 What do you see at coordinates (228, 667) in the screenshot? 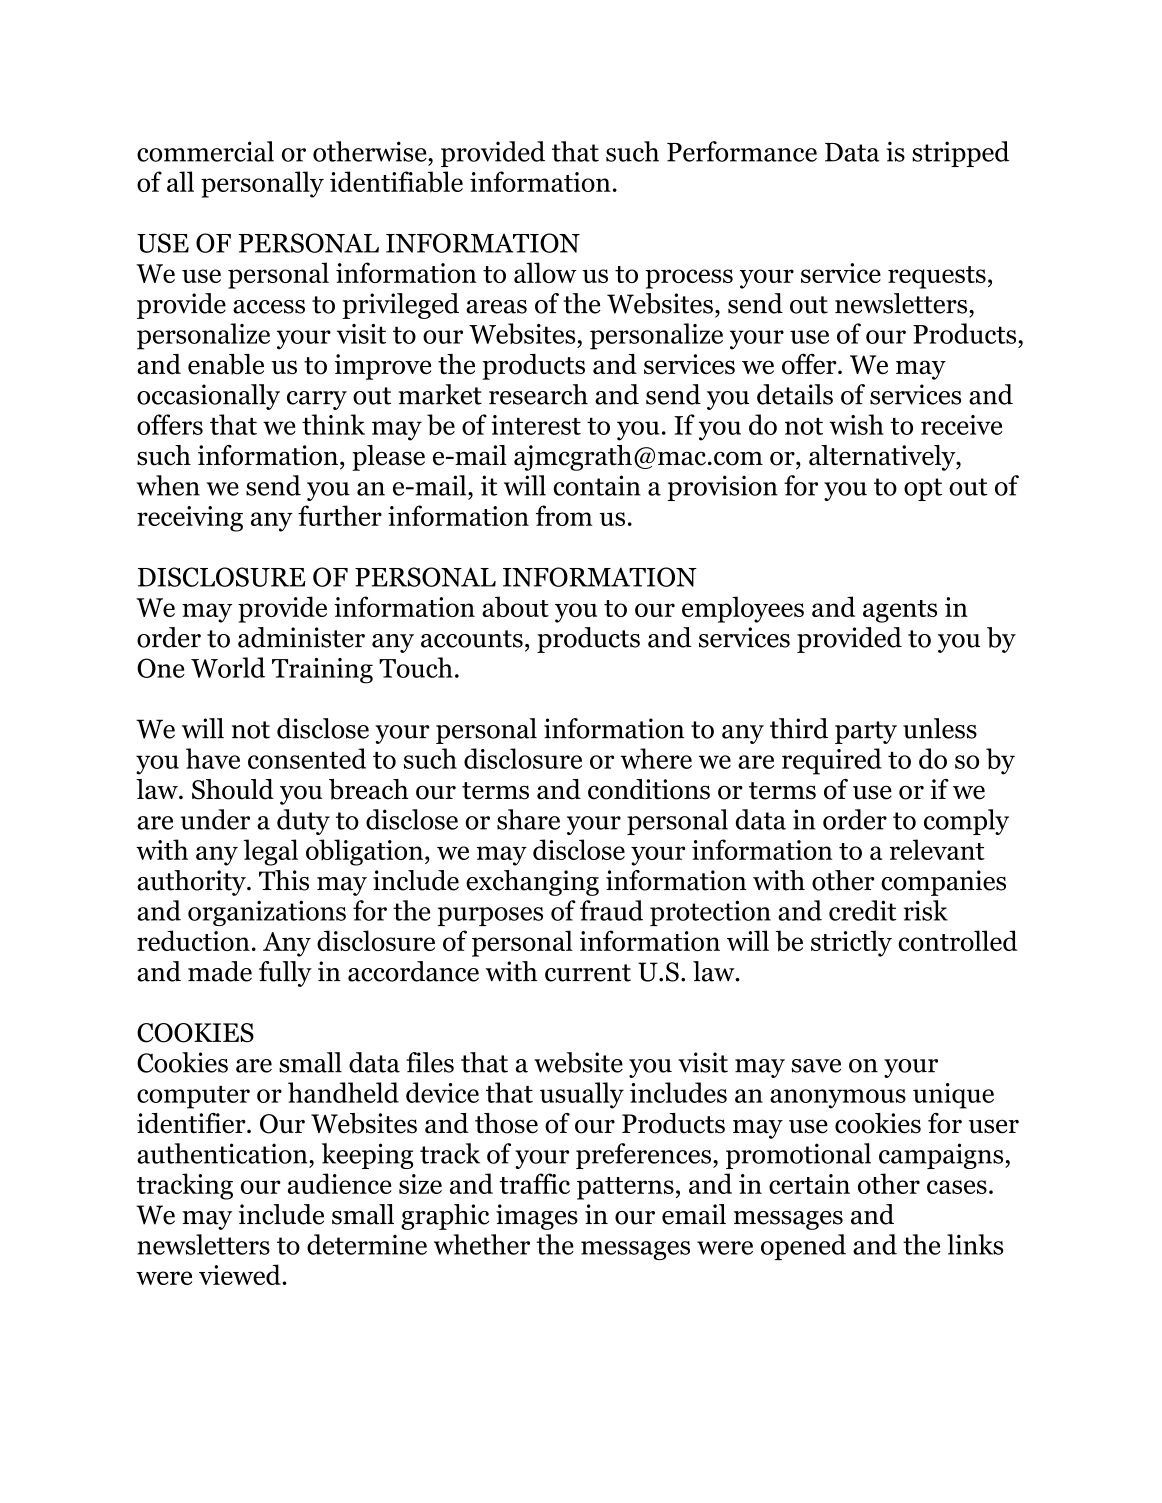
I see `World` at bounding box center [228, 667].
